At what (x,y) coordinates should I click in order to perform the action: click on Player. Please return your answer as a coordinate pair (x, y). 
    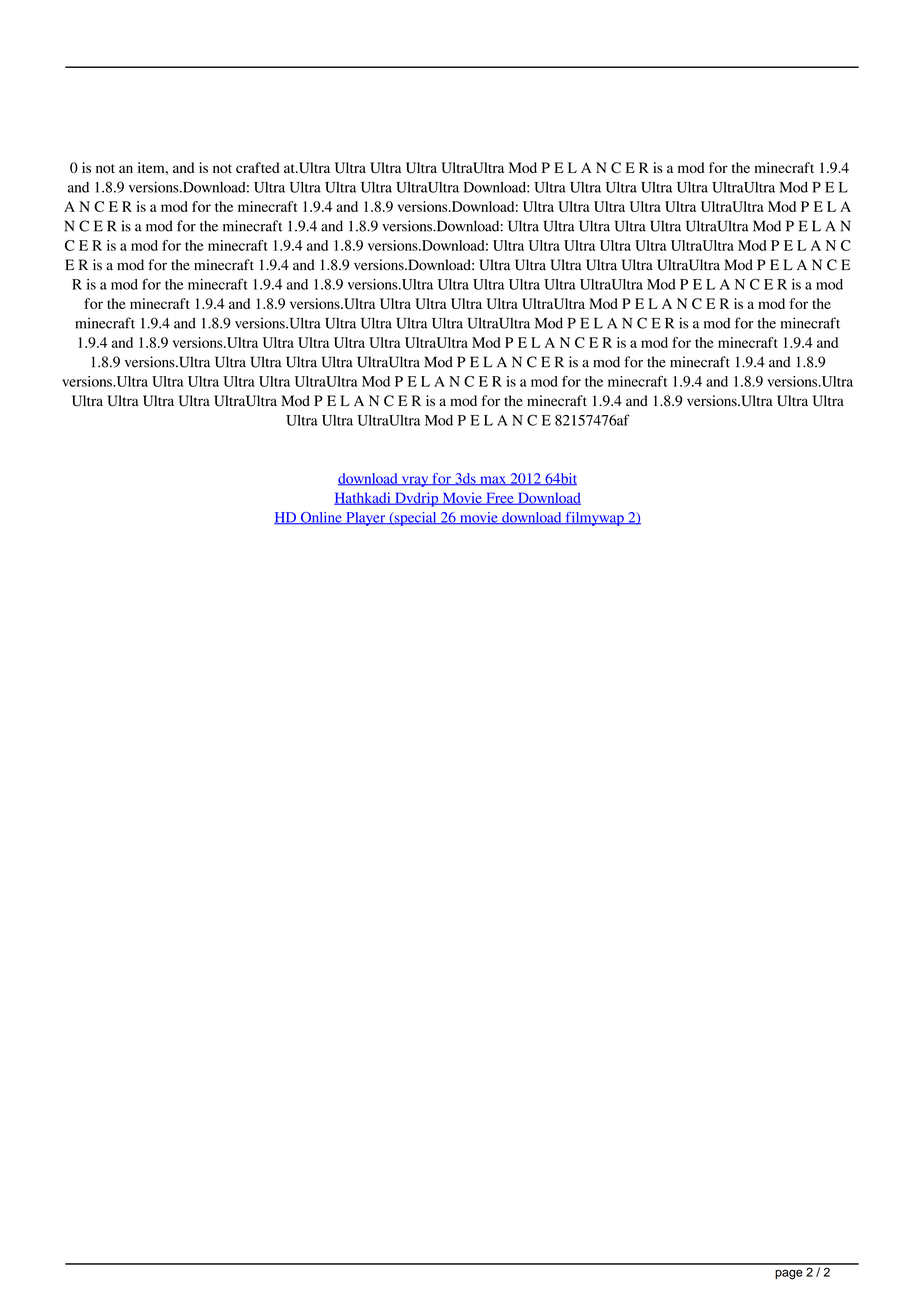
    Looking at the image, I should click on (366, 519).
